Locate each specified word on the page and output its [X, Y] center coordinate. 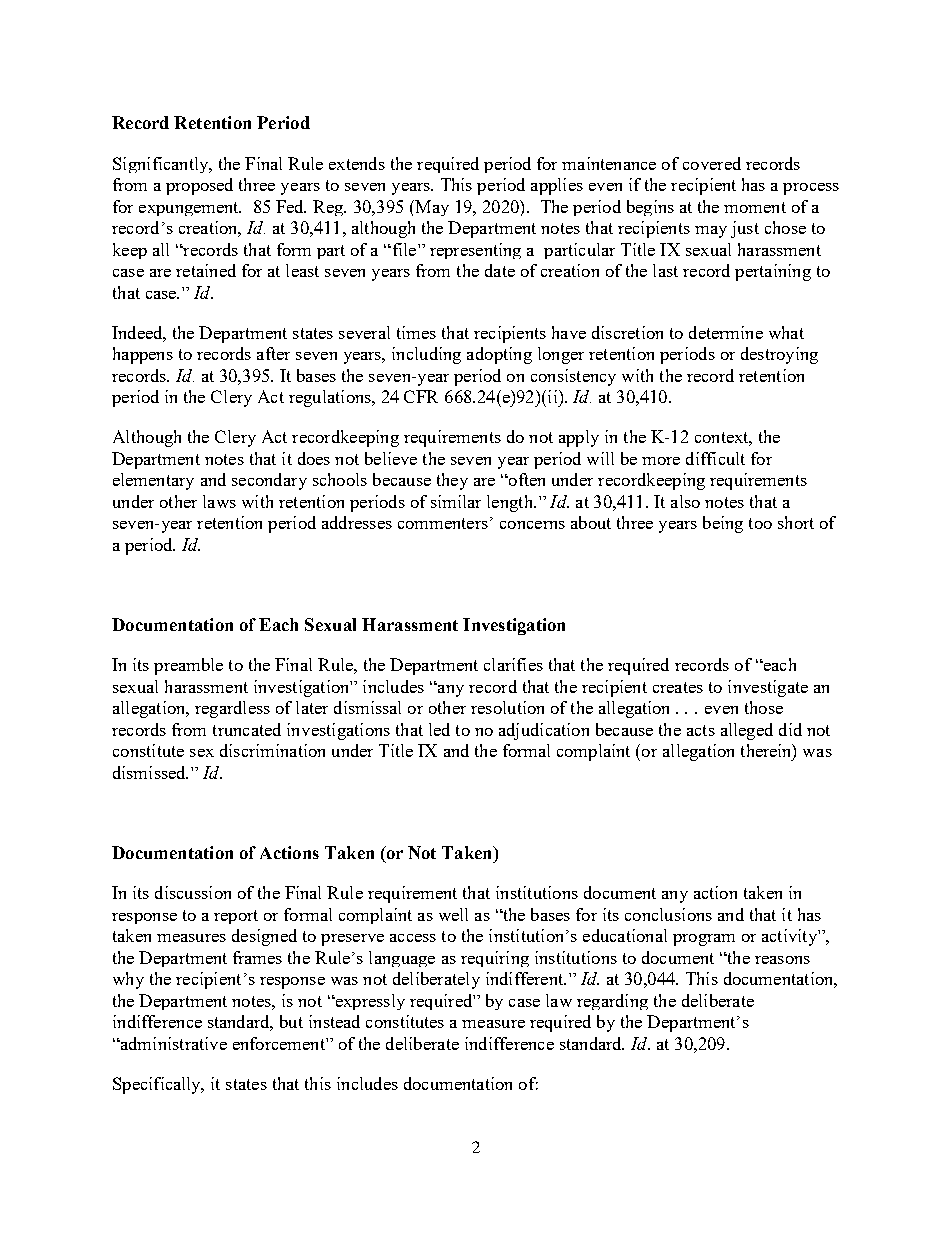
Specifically [158, 1085]
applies [557, 186]
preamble [188, 666]
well [453, 914]
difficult [715, 458]
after [273, 353]
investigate [768, 688]
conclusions [668, 914]
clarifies [513, 664]
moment [755, 207]
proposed [199, 186]
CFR [421, 396]
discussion [193, 892]
